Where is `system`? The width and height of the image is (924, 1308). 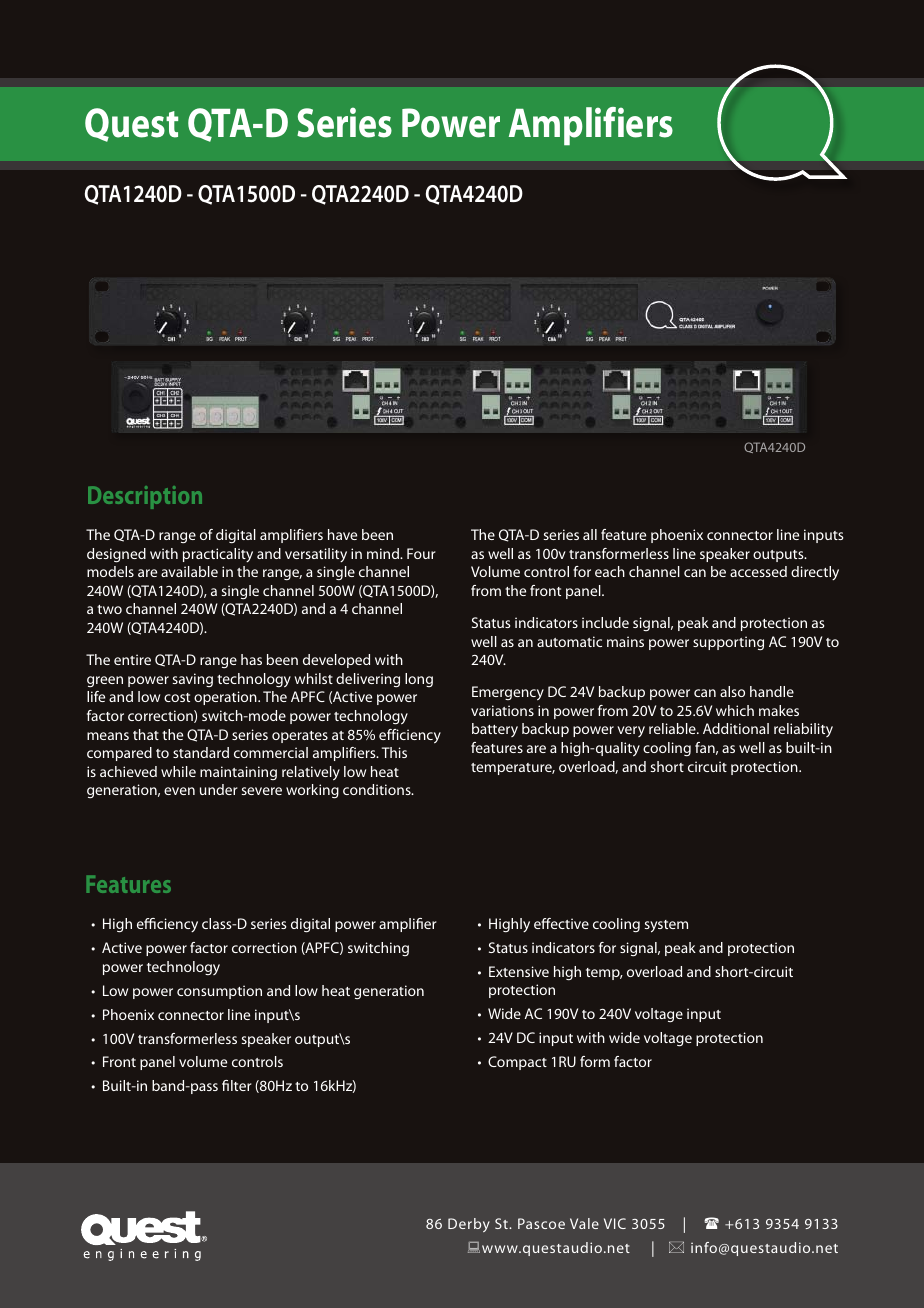
system is located at coordinates (666, 926).
